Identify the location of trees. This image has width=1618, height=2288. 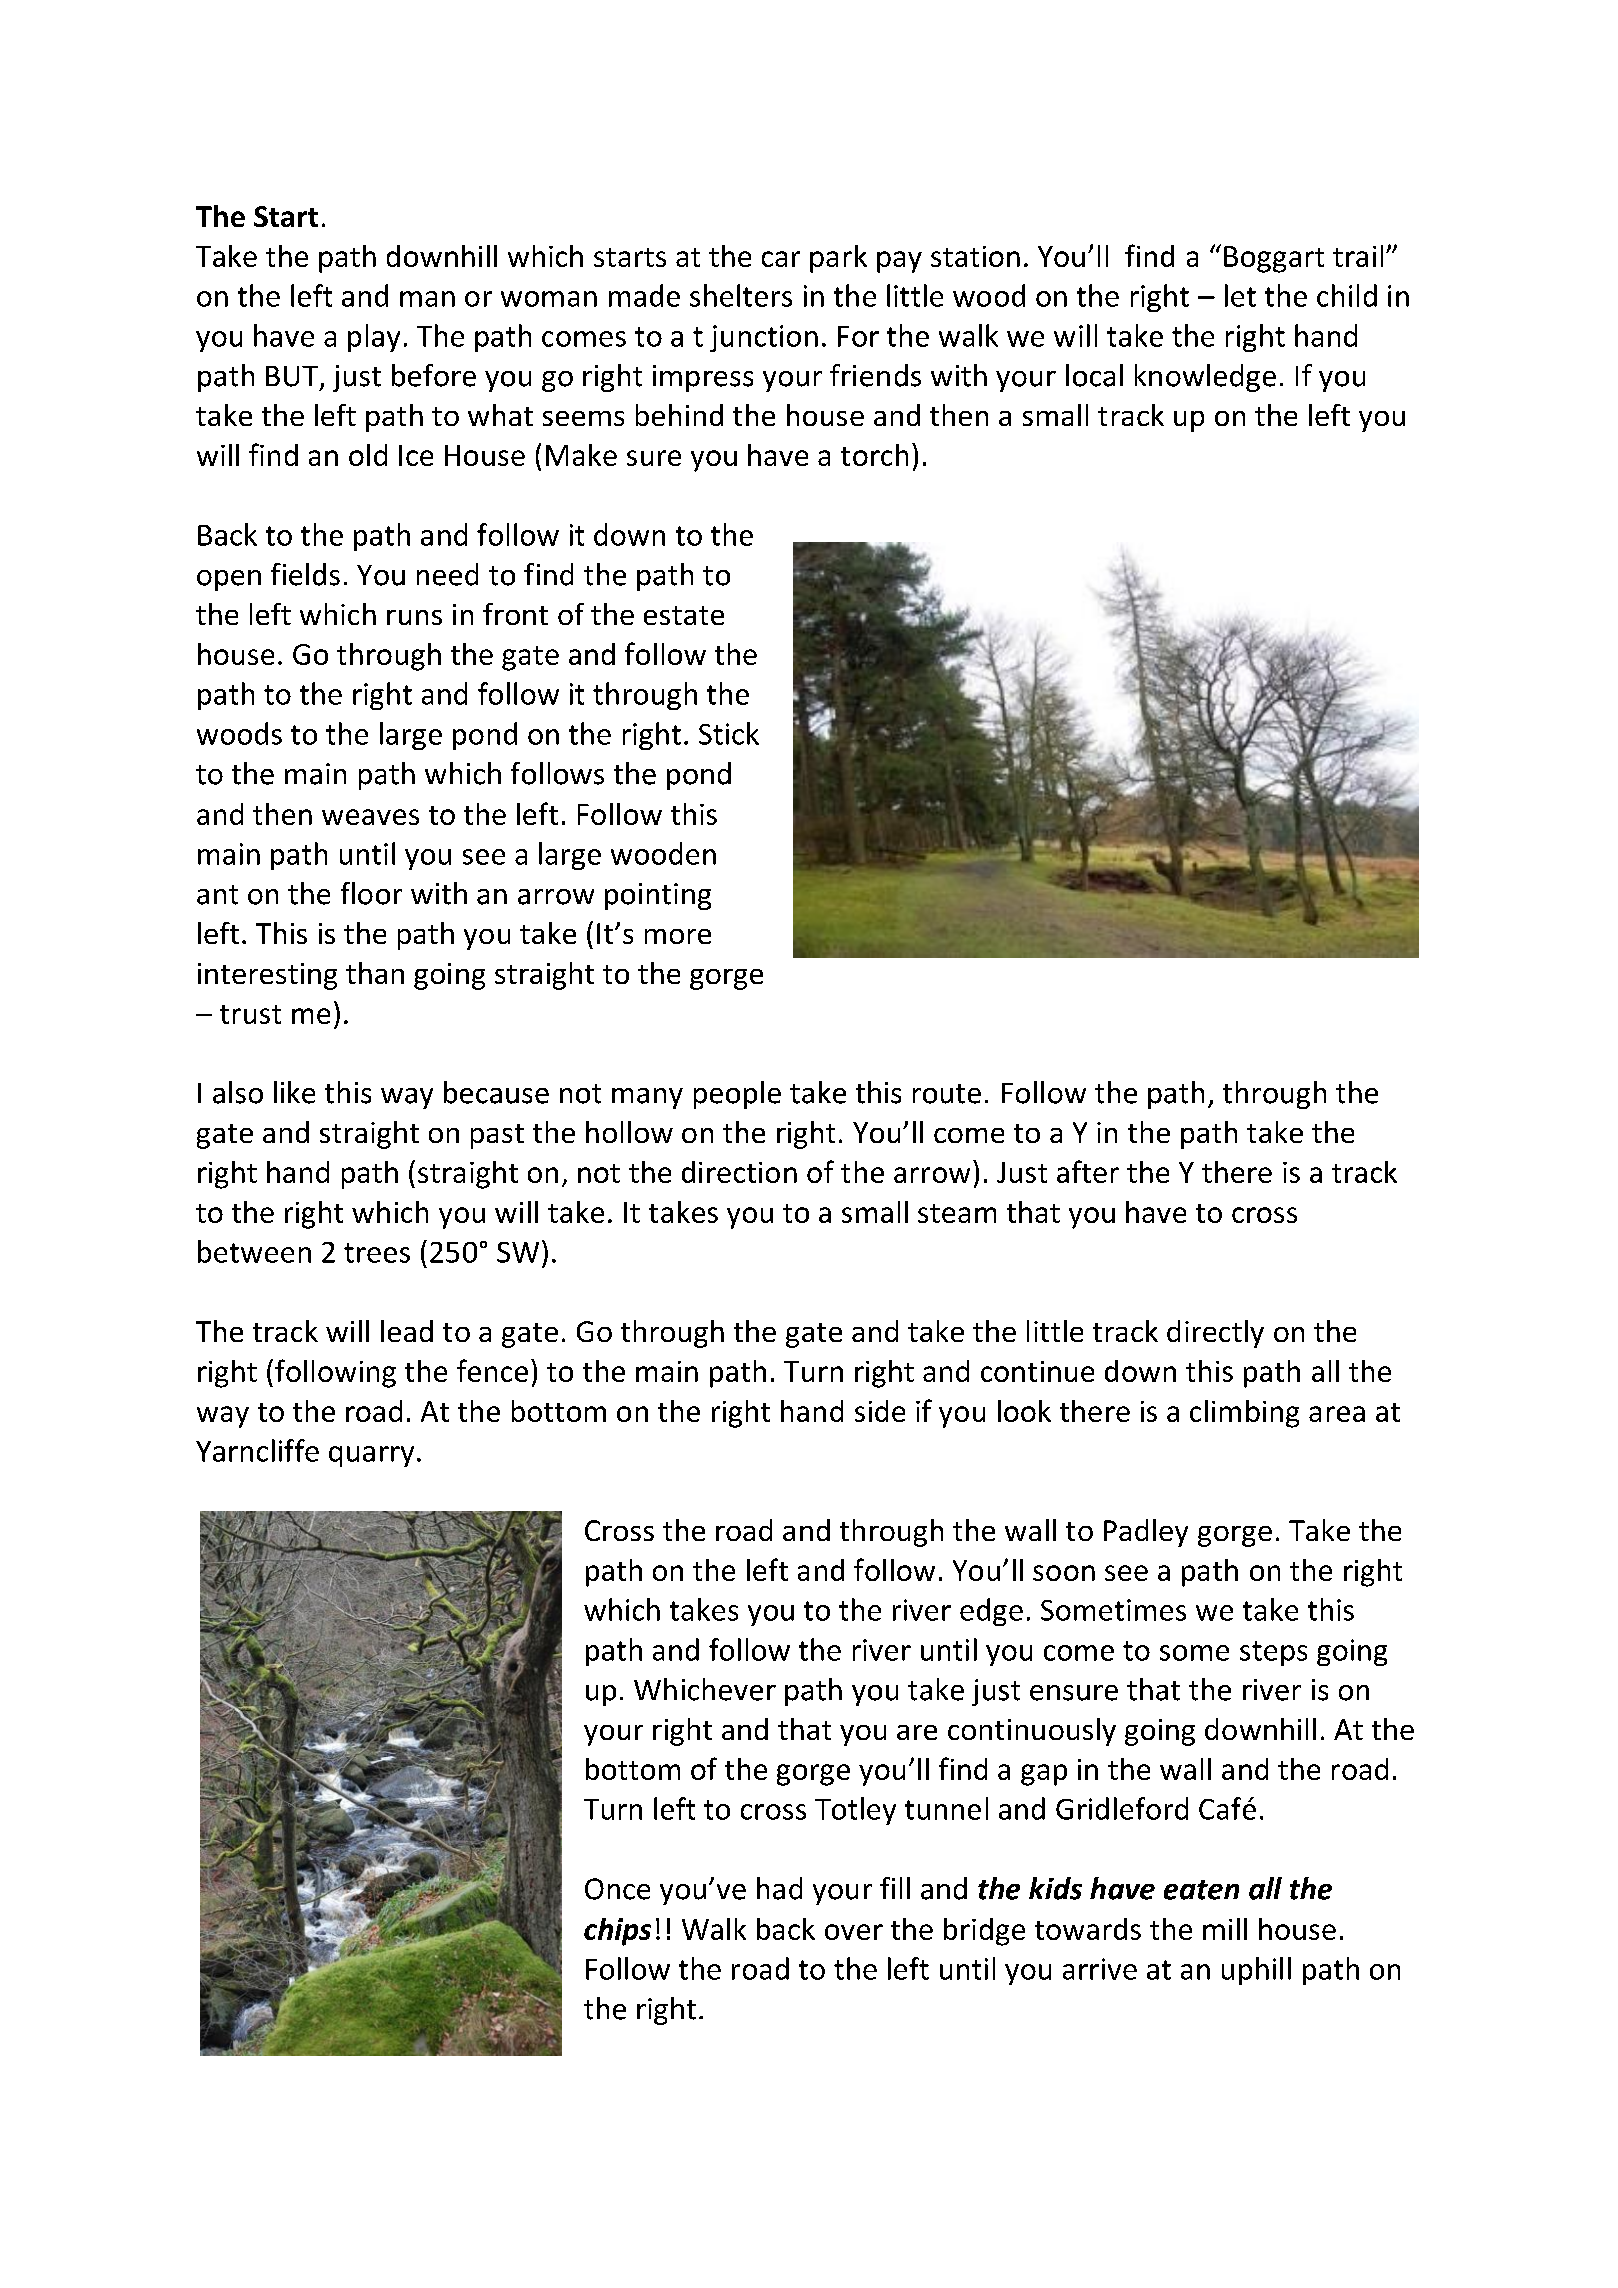
(377, 1253).
